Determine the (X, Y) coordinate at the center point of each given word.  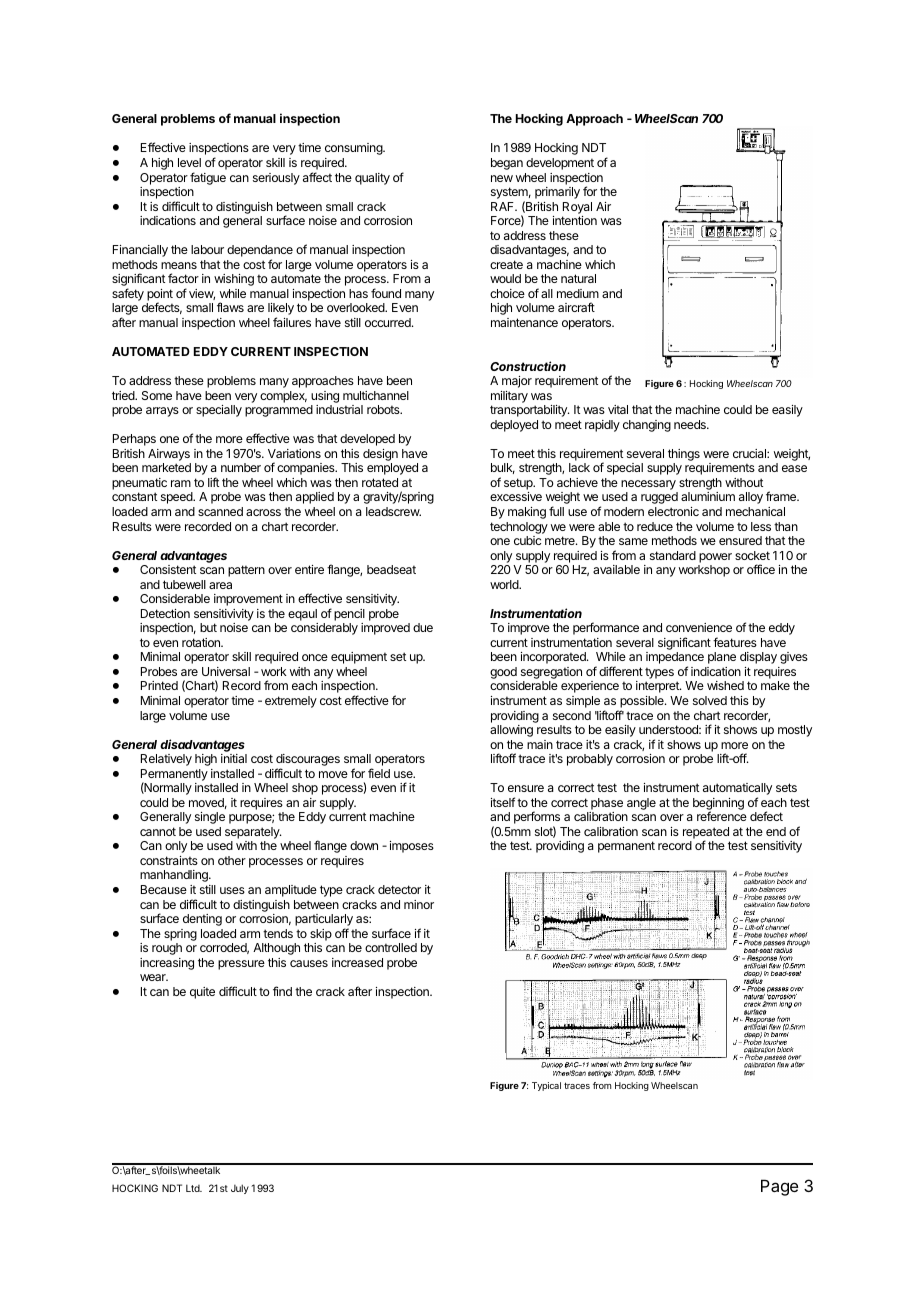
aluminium (708, 496)
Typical (546, 1086)
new (502, 178)
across (263, 512)
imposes (412, 847)
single (210, 818)
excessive (516, 496)
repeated (706, 834)
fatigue (208, 178)
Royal (577, 208)
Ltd (194, 1188)
